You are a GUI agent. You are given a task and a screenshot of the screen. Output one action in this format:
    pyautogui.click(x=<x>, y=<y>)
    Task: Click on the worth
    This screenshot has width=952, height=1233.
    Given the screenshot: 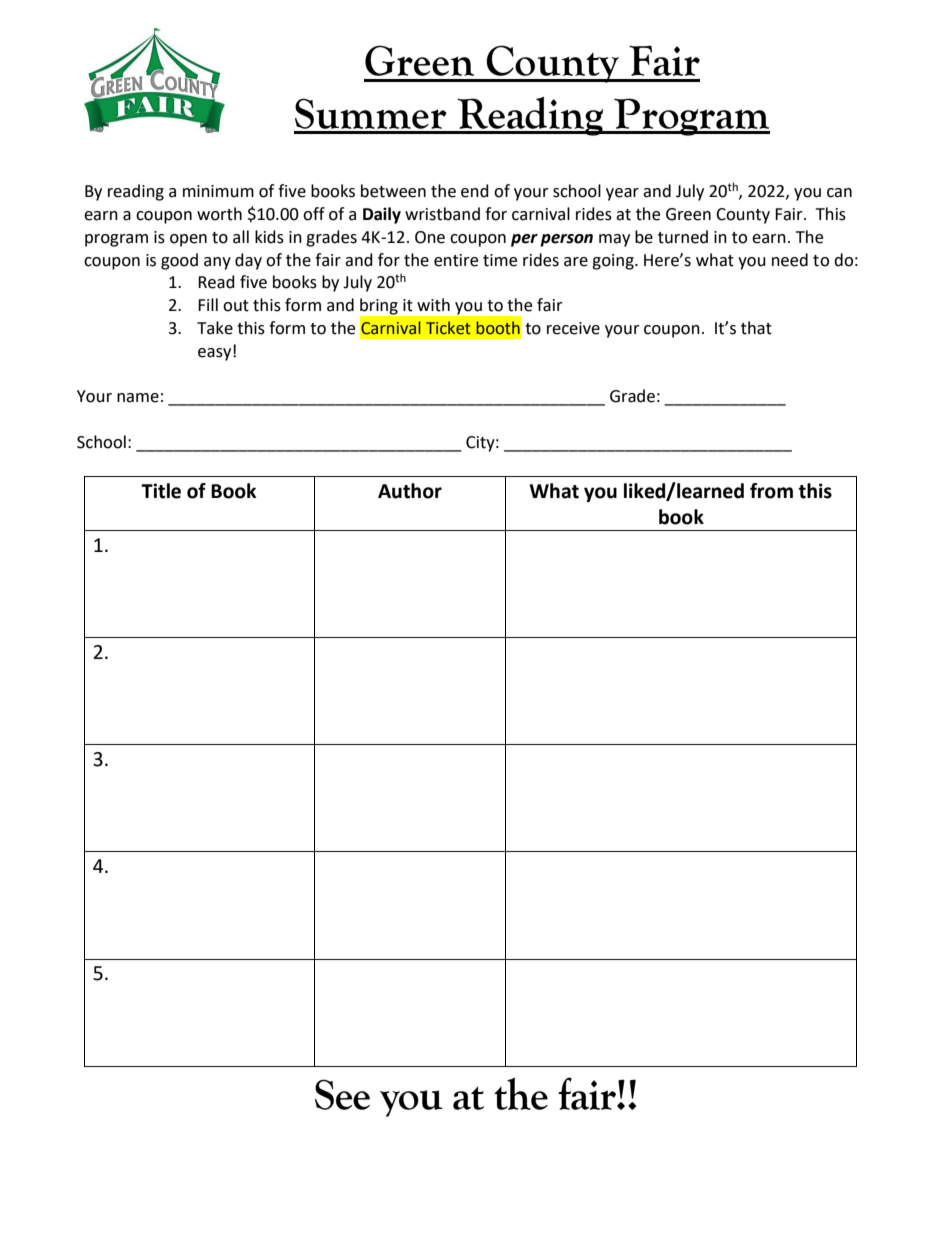 What is the action you would take?
    pyautogui.click(x=219, y=214)
